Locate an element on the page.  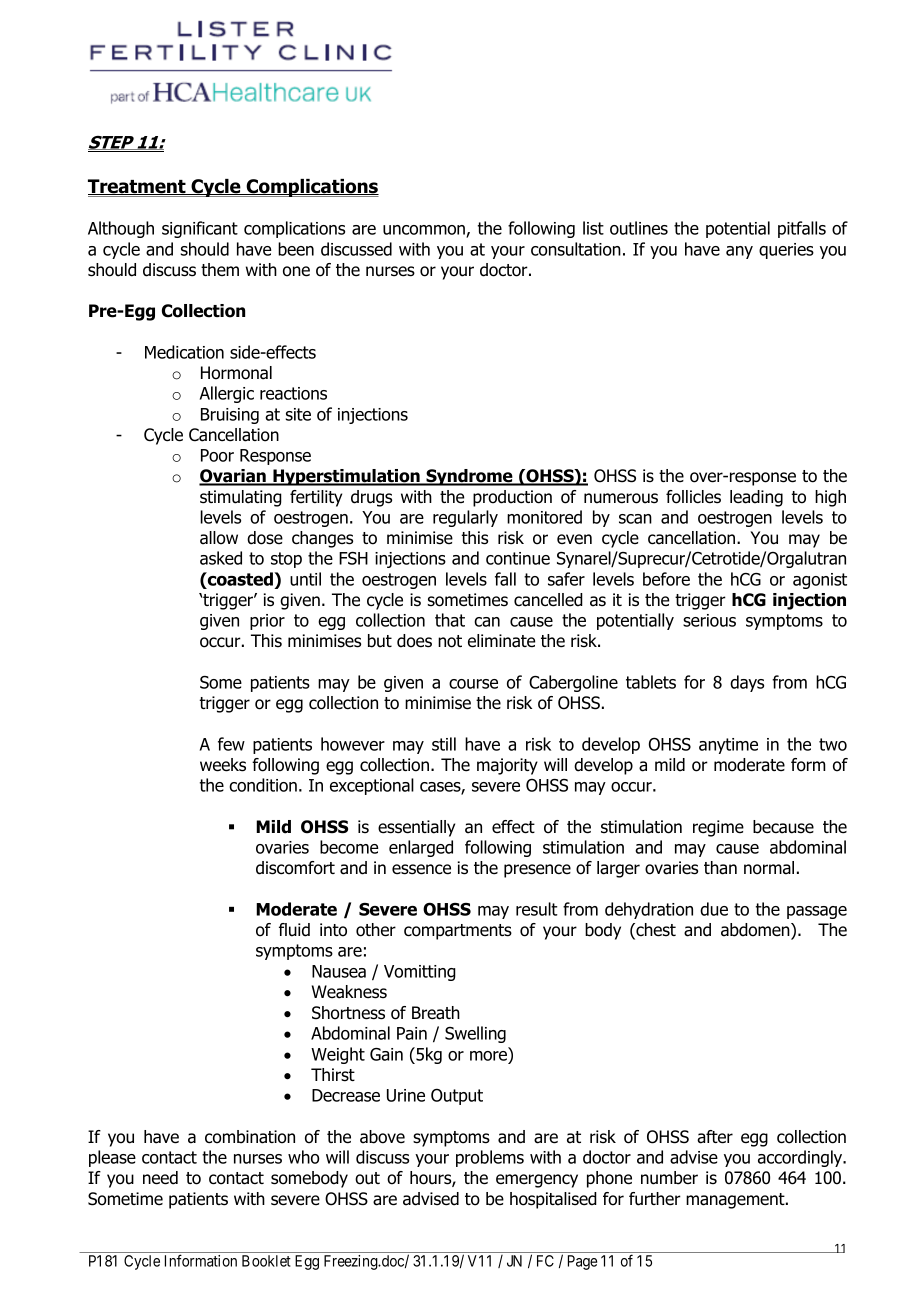
queries is located at coordinates (786, 251).
